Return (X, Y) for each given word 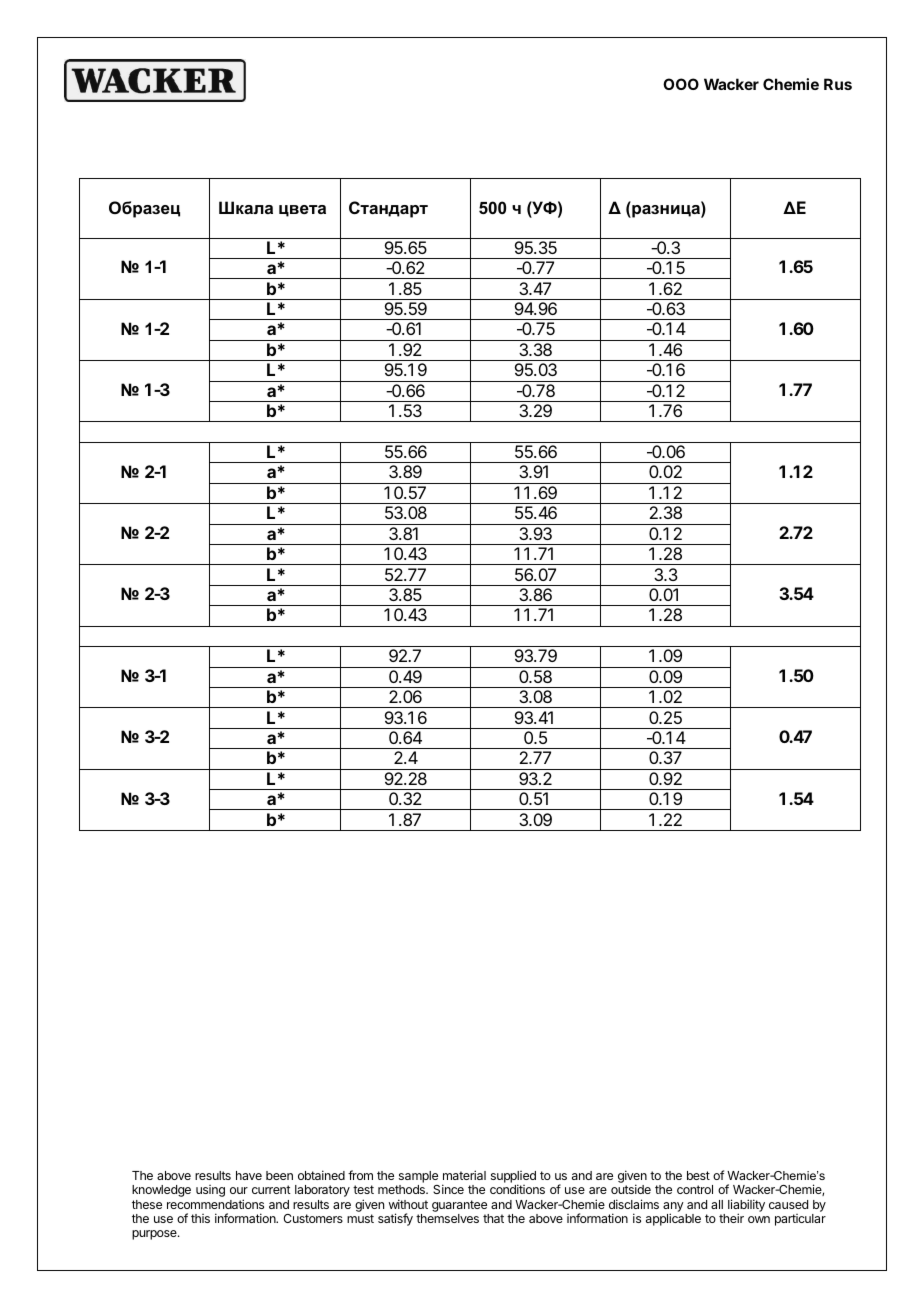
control (695, 1189)
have (249, 1175)
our (239, 1190)
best (698, 1175)
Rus (838, 84)
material (464, 1175)
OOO (681, 84)
